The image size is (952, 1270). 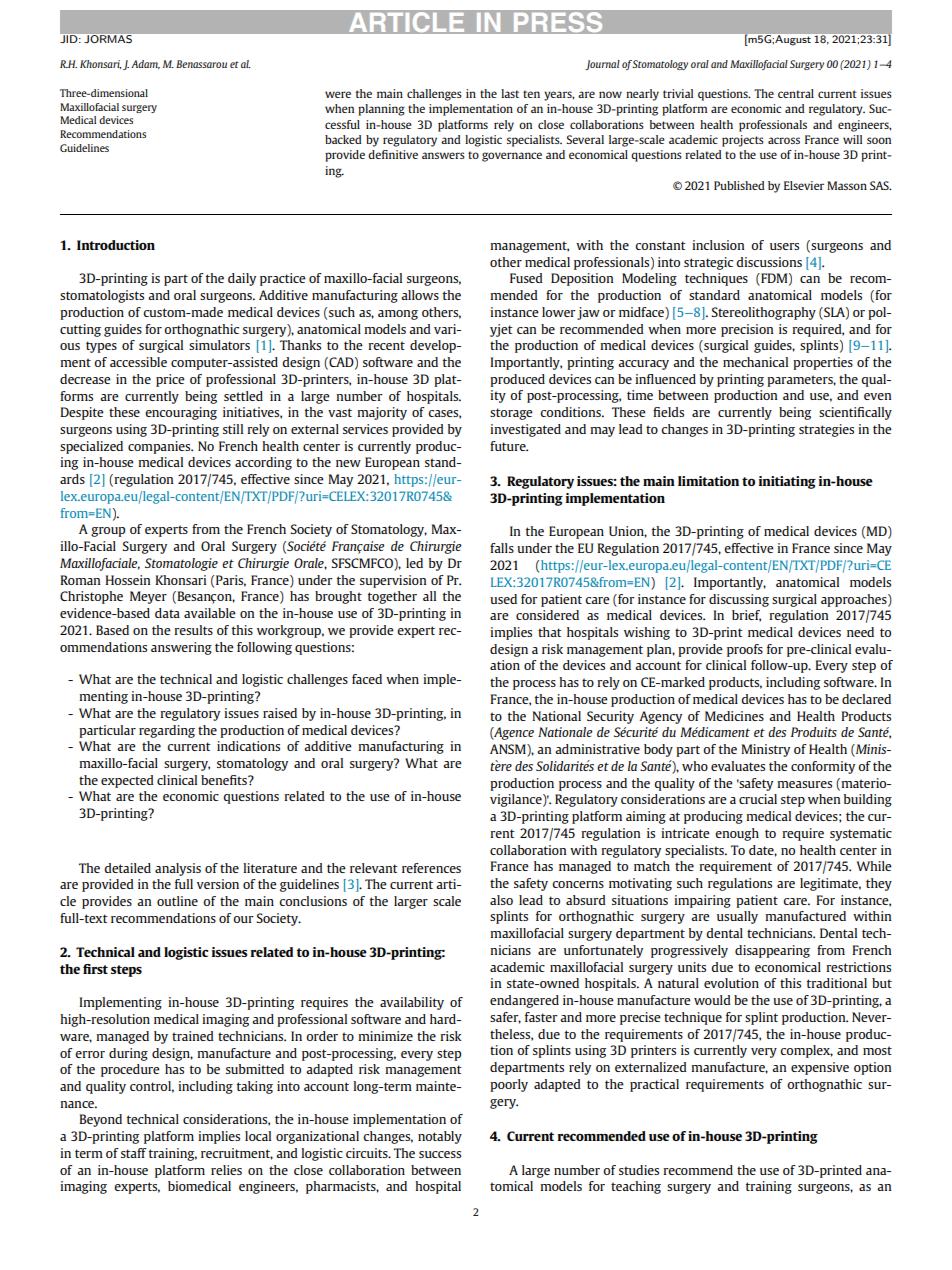 What do you see at coordinates (796, 93) in the screenshot?
I see `central` at bounding box center [796, 93].
